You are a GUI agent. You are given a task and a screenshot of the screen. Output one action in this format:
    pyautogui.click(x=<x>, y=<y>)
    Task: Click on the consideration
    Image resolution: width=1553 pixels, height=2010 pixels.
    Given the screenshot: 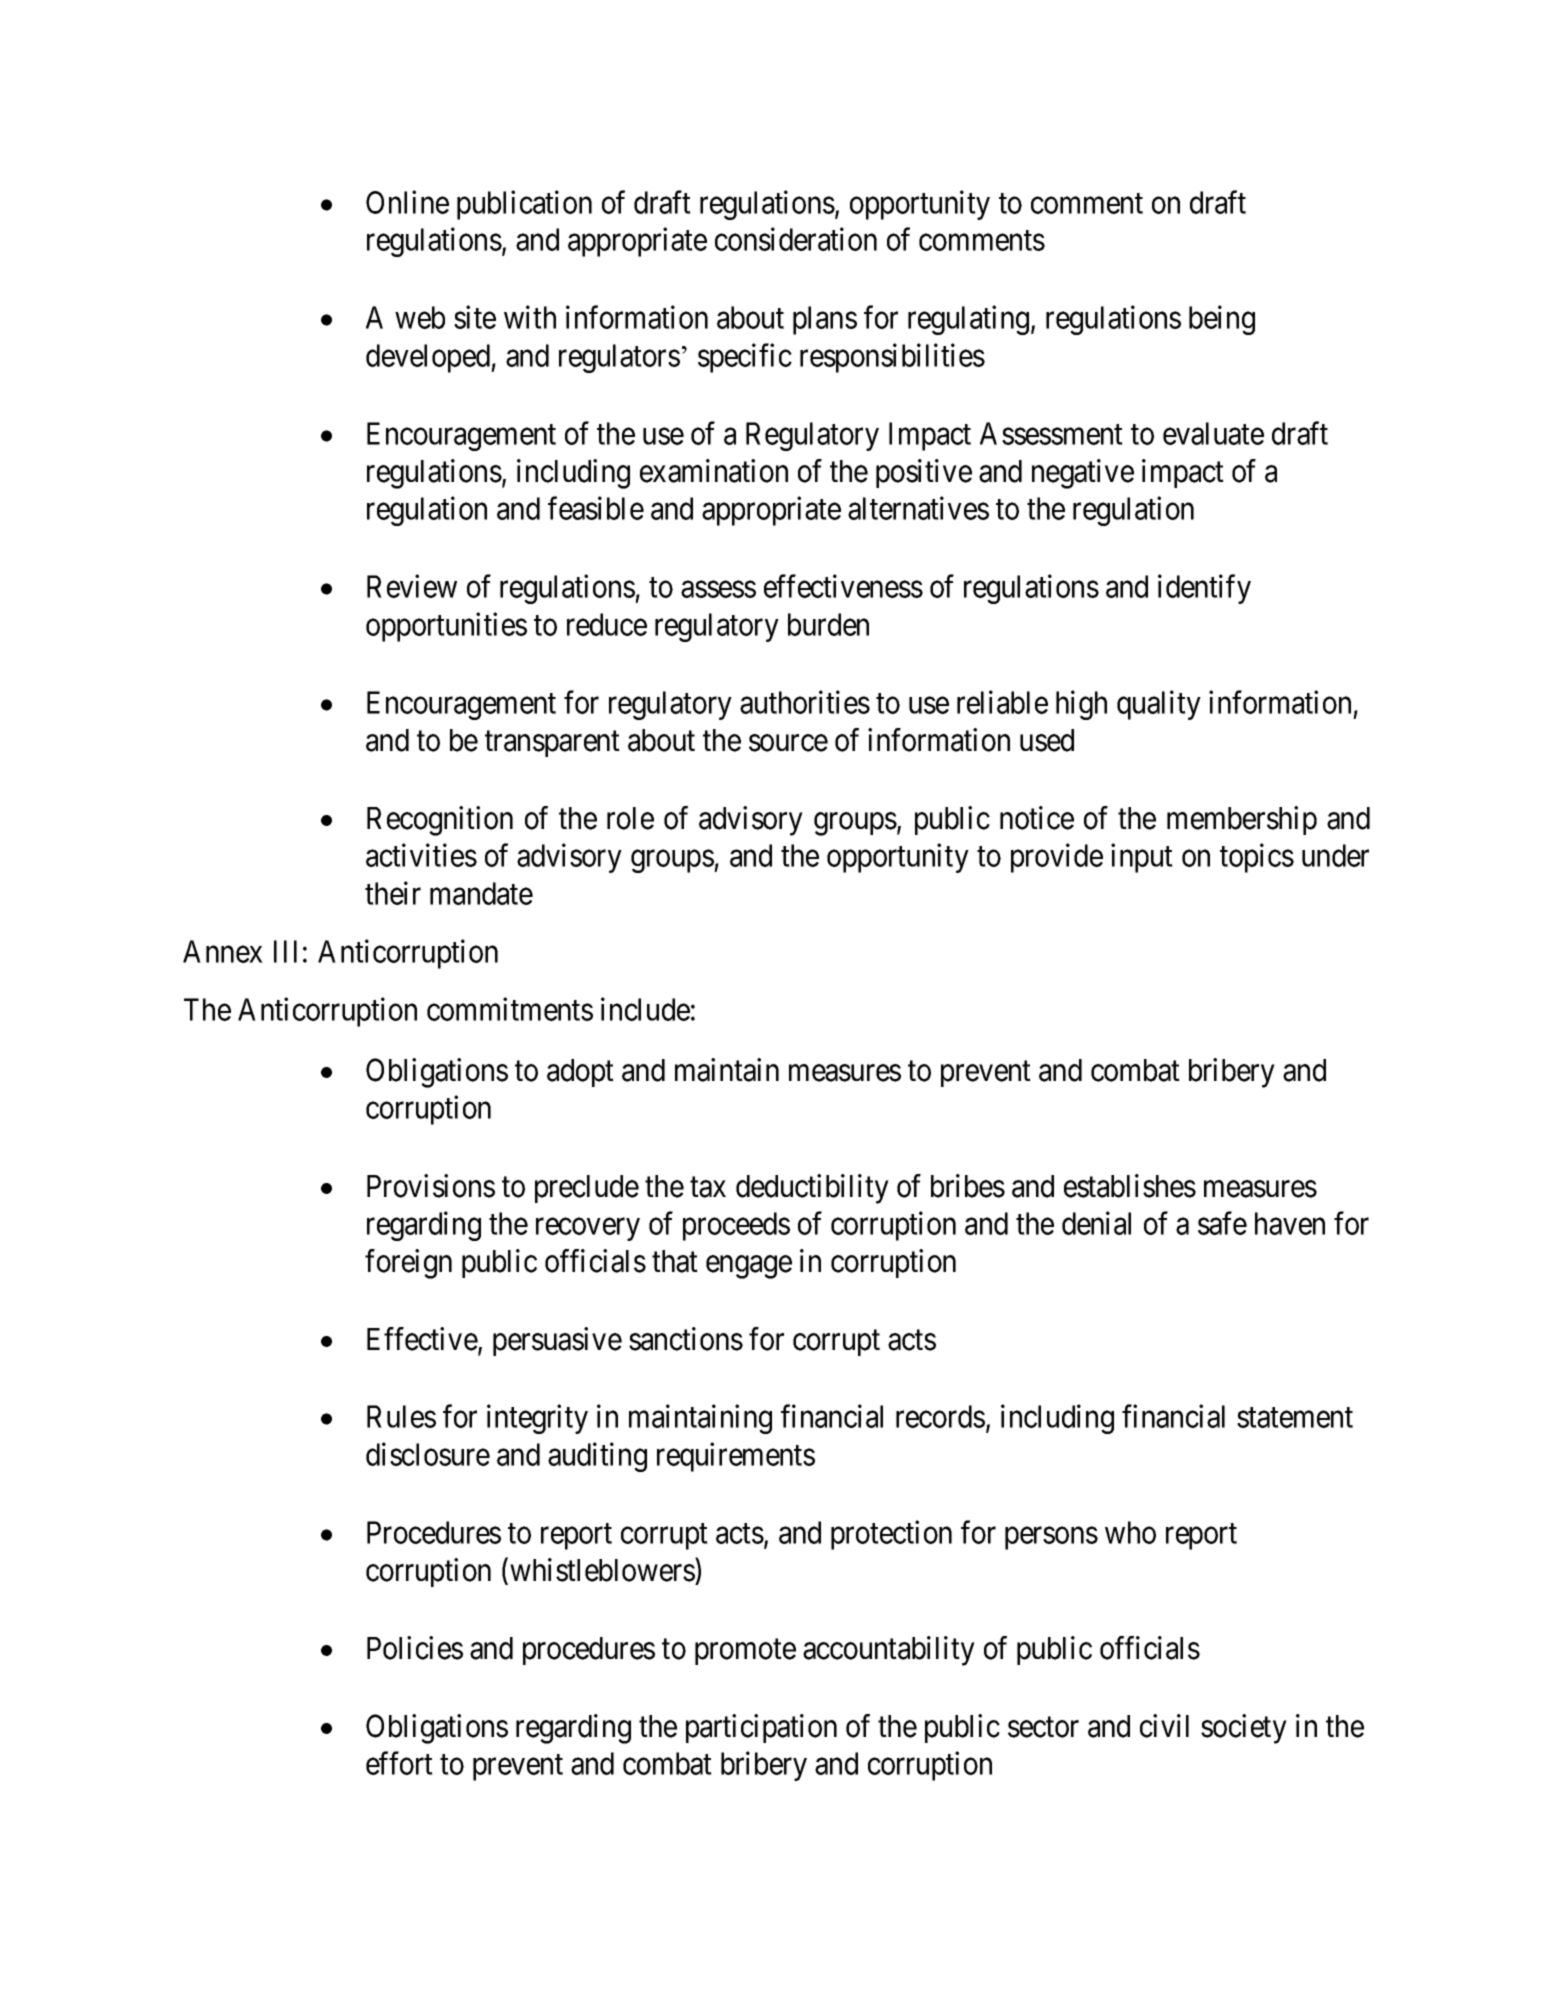 What is the action you would take?
    pyautogui.click(x=796, y=239)
